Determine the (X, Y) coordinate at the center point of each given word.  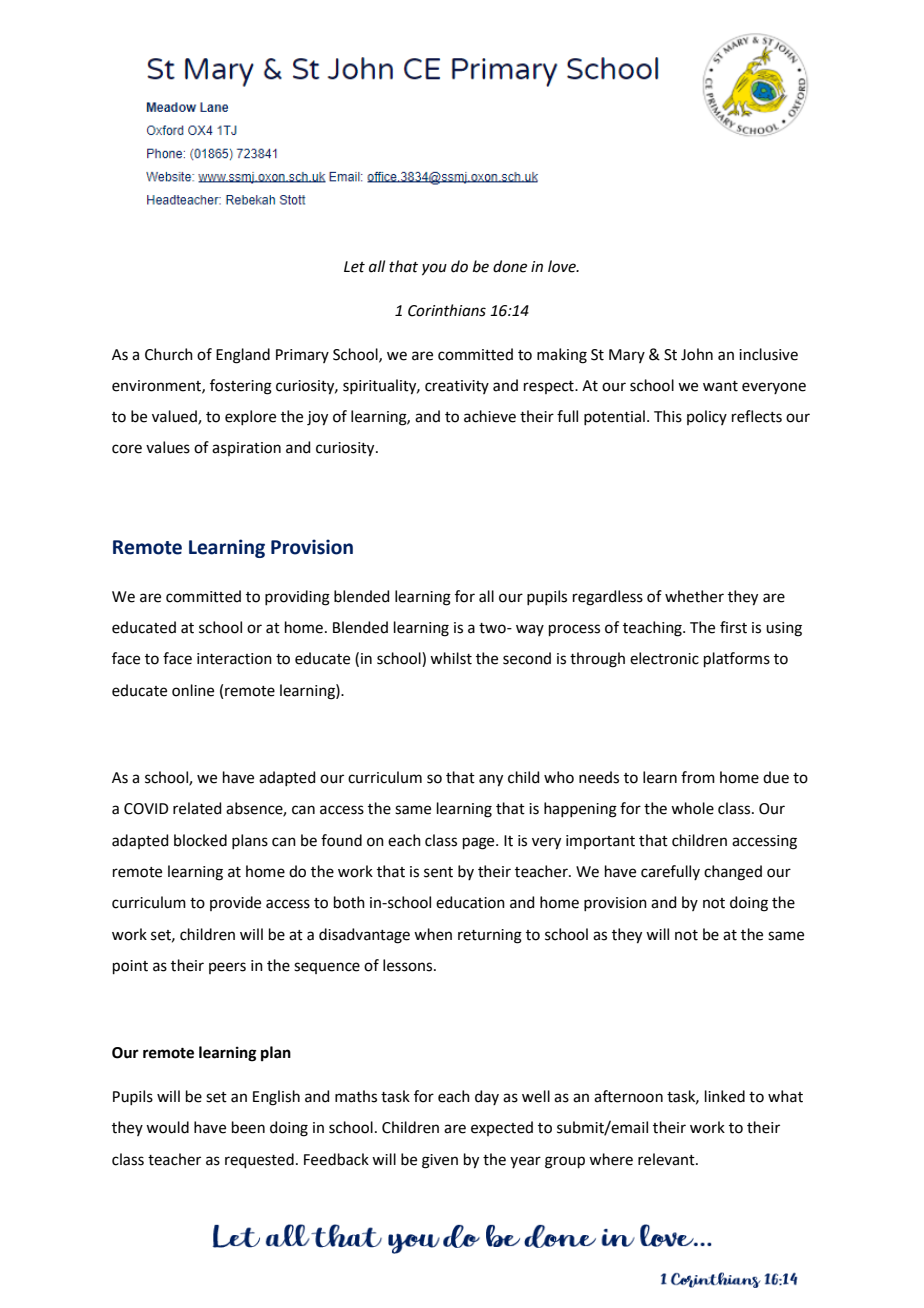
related (197, 808)
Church (169, 354)
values (168, 447)
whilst (451, 658)
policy (707, 417)
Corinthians (447, 310)
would (167, 1127)
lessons (409, 965)
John (697, 354)
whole (692, 808)
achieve (490, 416)
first (733, 627)
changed (733, 873)
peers (227, 968)
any (491, 780)
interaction (234, 659)
